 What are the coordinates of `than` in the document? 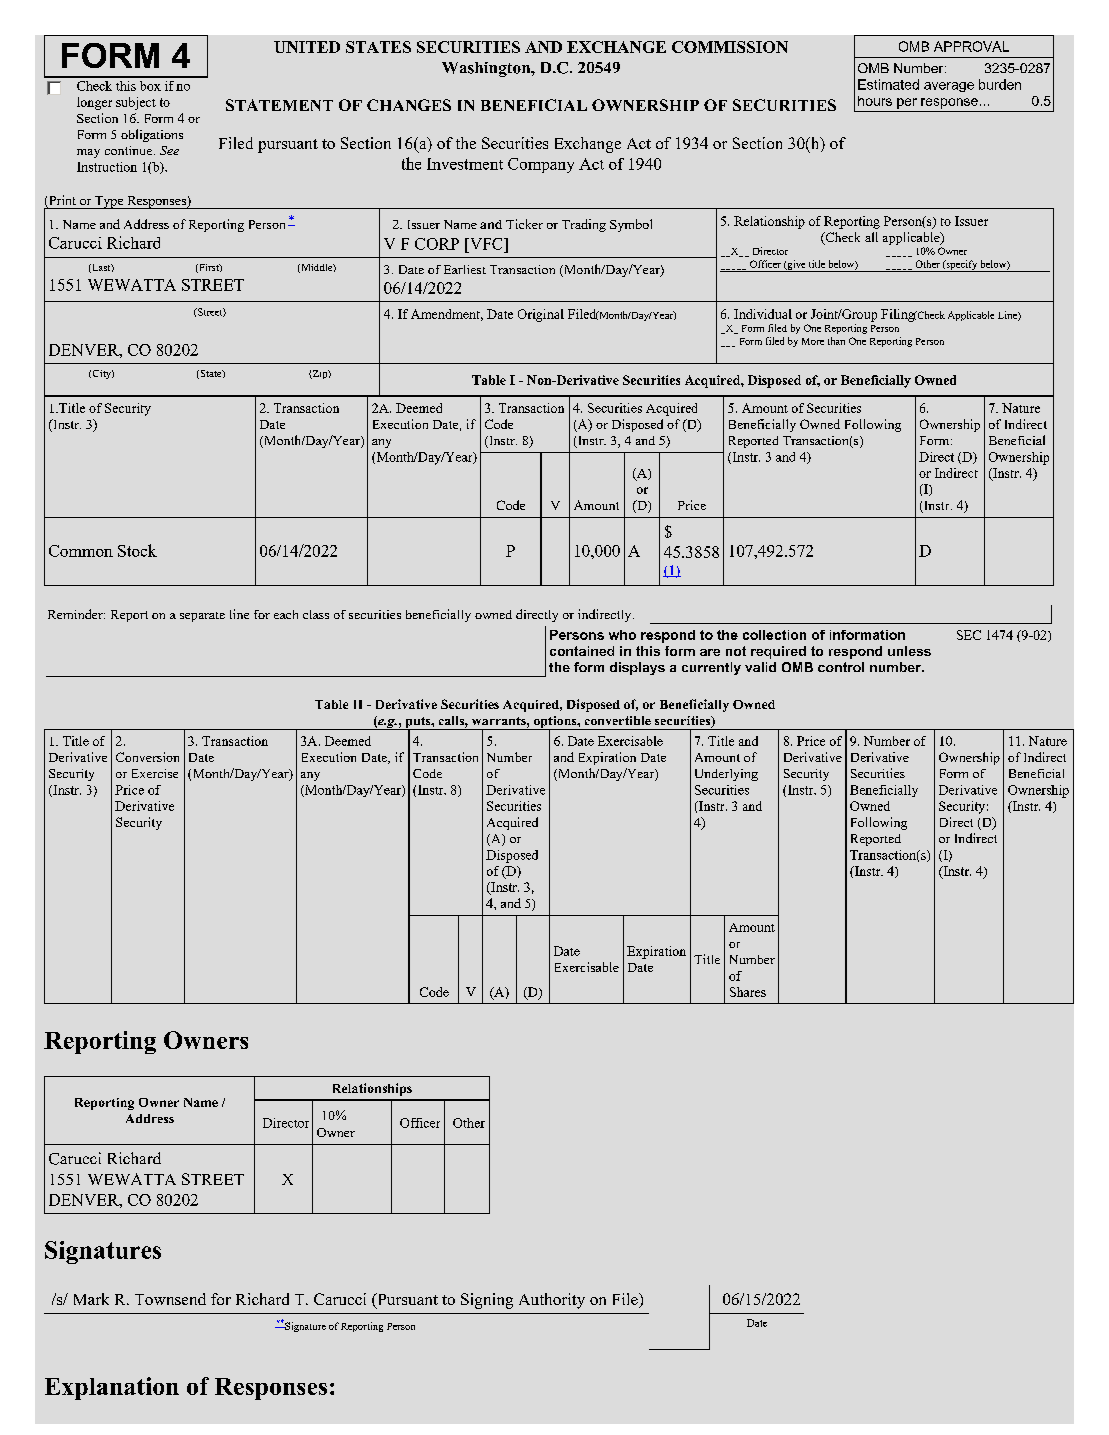 It's located at (836, 341).
